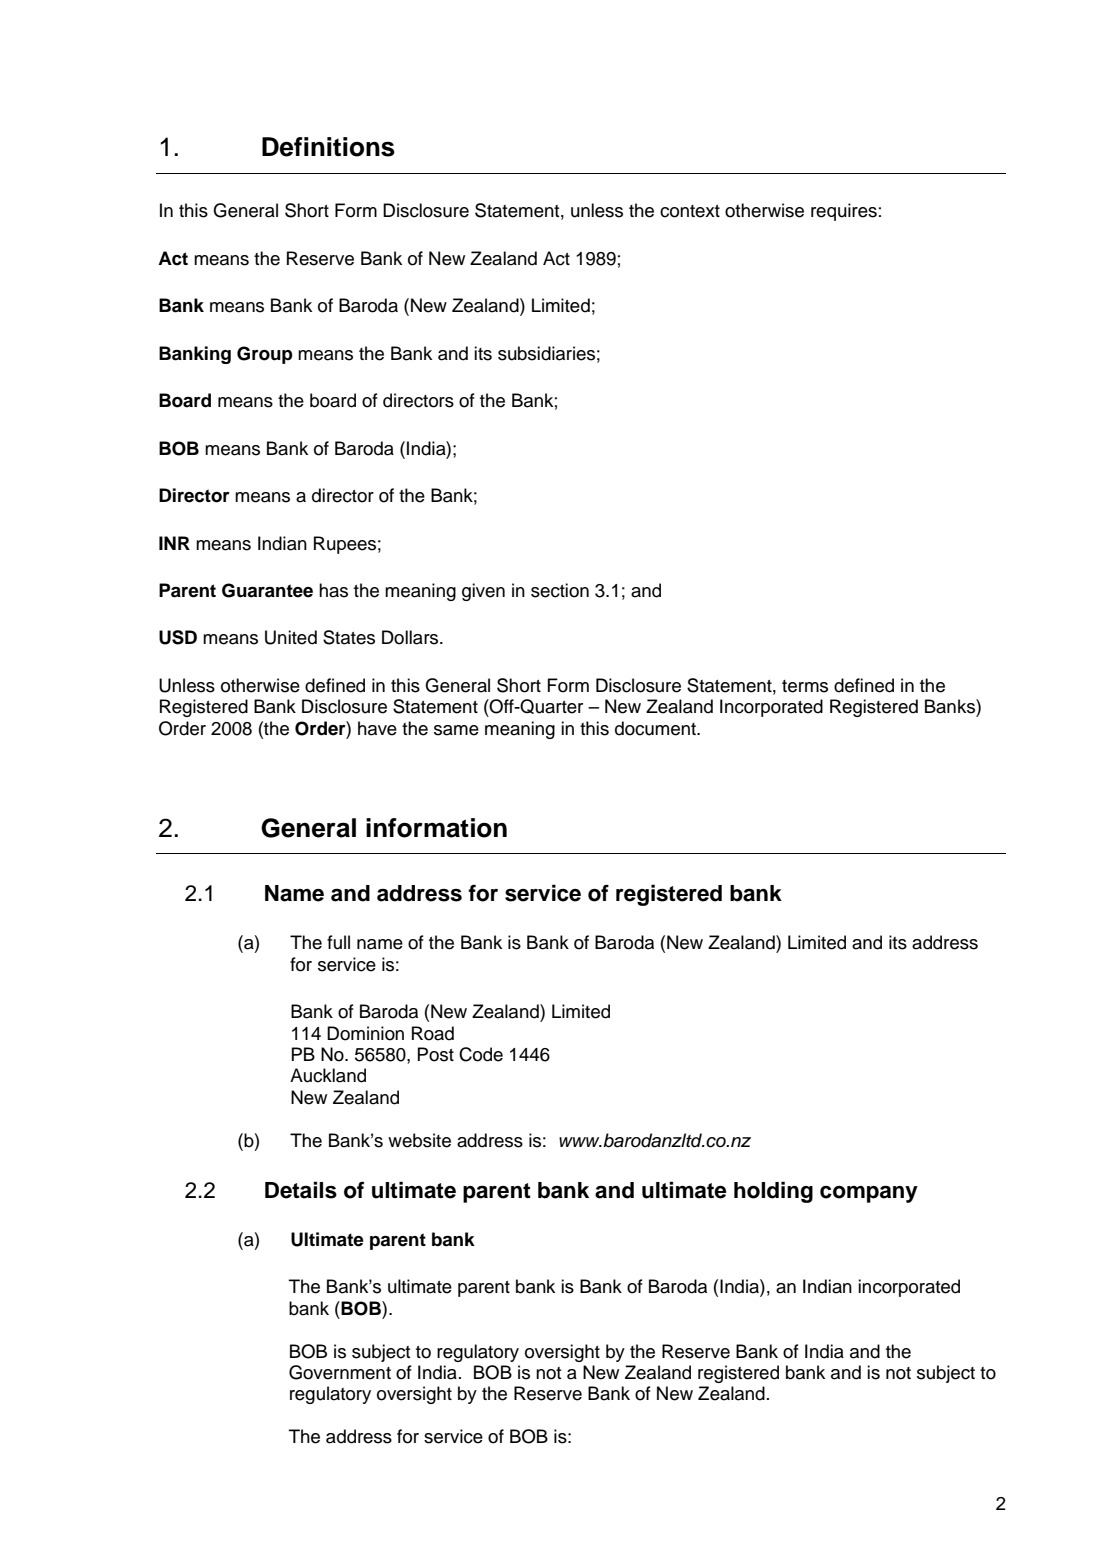 The image size is (1108, 1567). I want to click on same, so click(456, 730).
